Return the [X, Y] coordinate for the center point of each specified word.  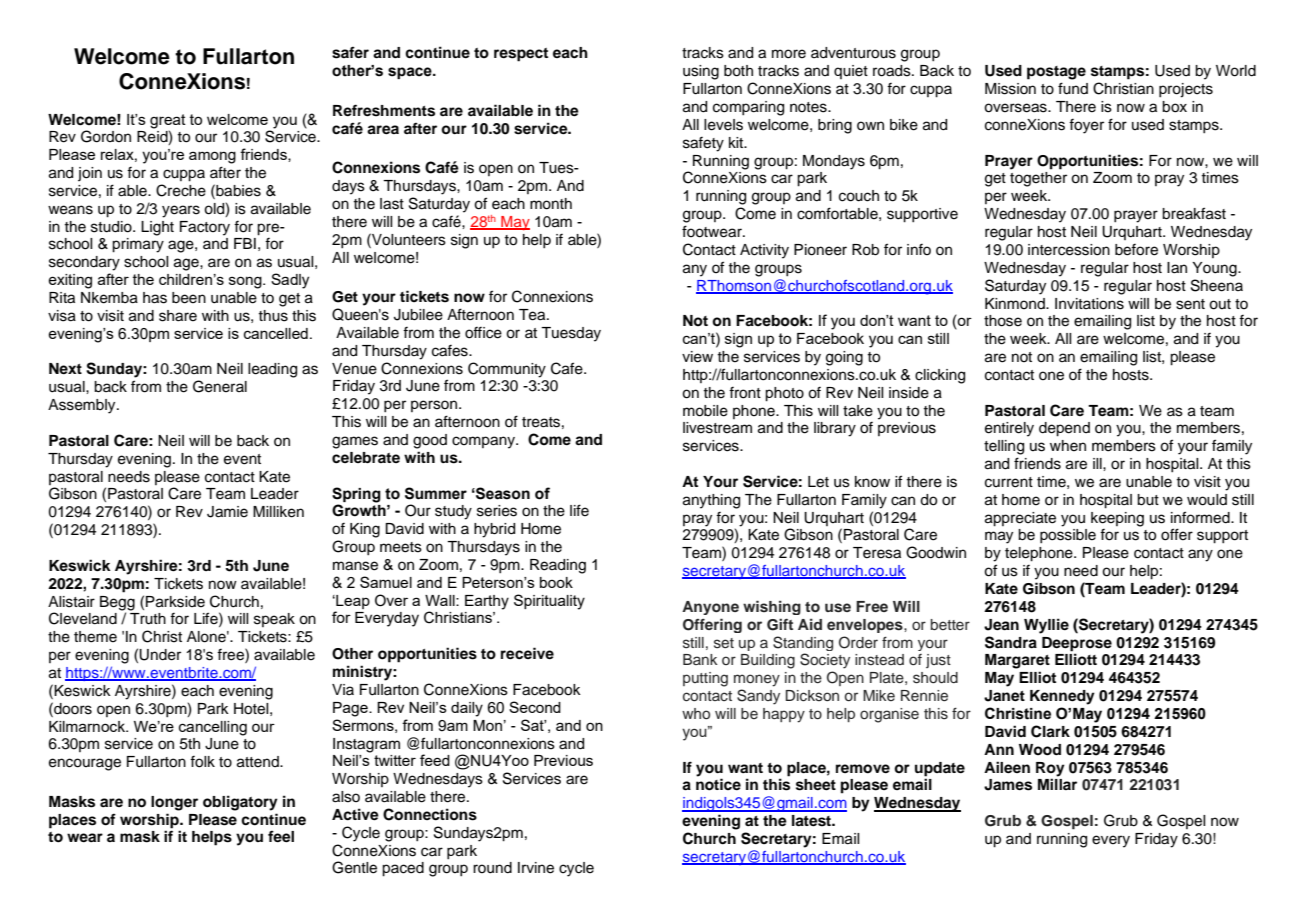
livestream [717, 428]
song [246, 282]
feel [281, 837]
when [1068, 446]
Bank [700, 659]
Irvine [536, 868]
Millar [1057, 784]
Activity [764, 251]
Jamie [227, 512]
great [168, 121]
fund [1073, 88]
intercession [1069, 250]
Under [160, 655]
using [701, 72]
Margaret [1017, 661]
